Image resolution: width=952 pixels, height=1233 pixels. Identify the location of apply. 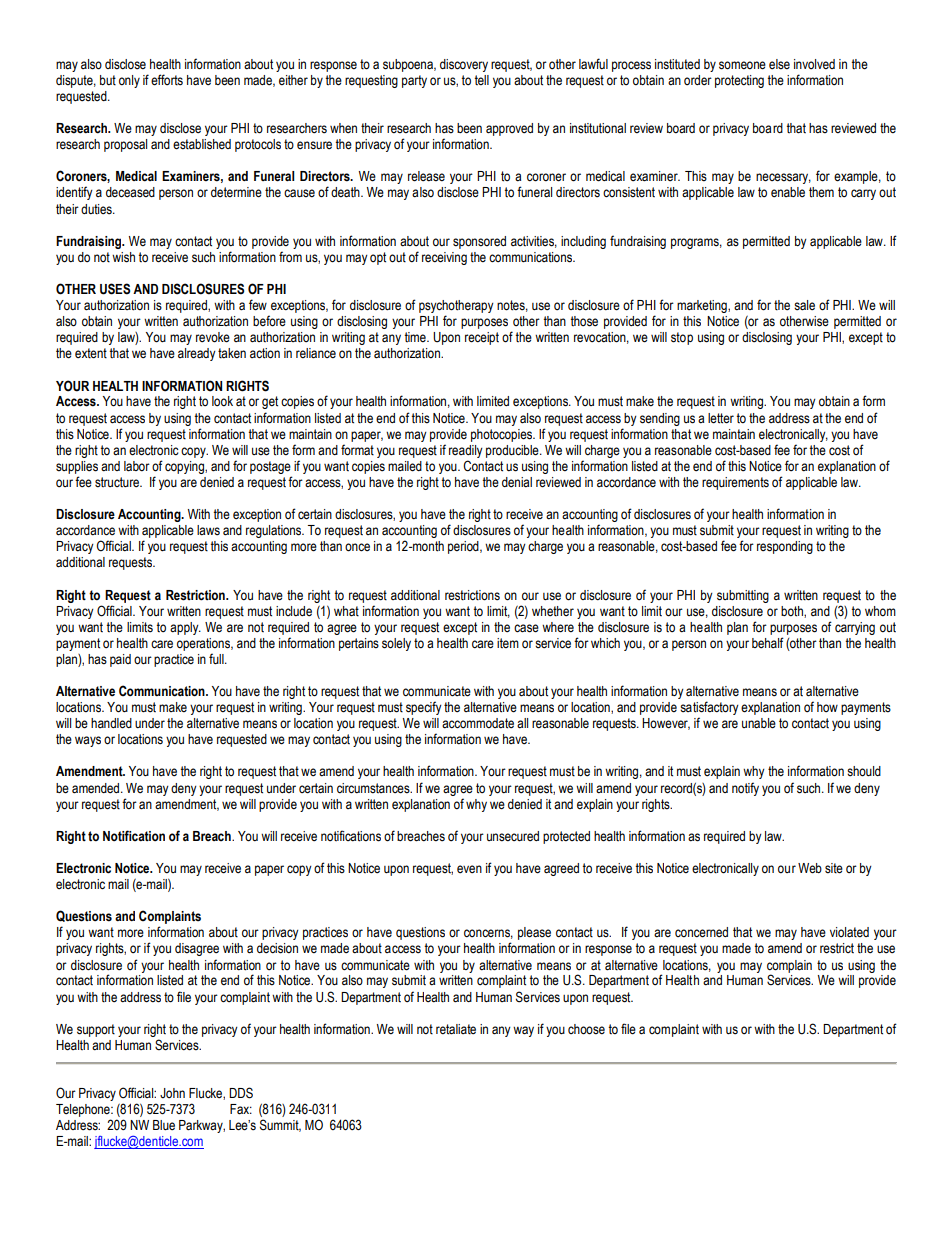
(185, 628).
